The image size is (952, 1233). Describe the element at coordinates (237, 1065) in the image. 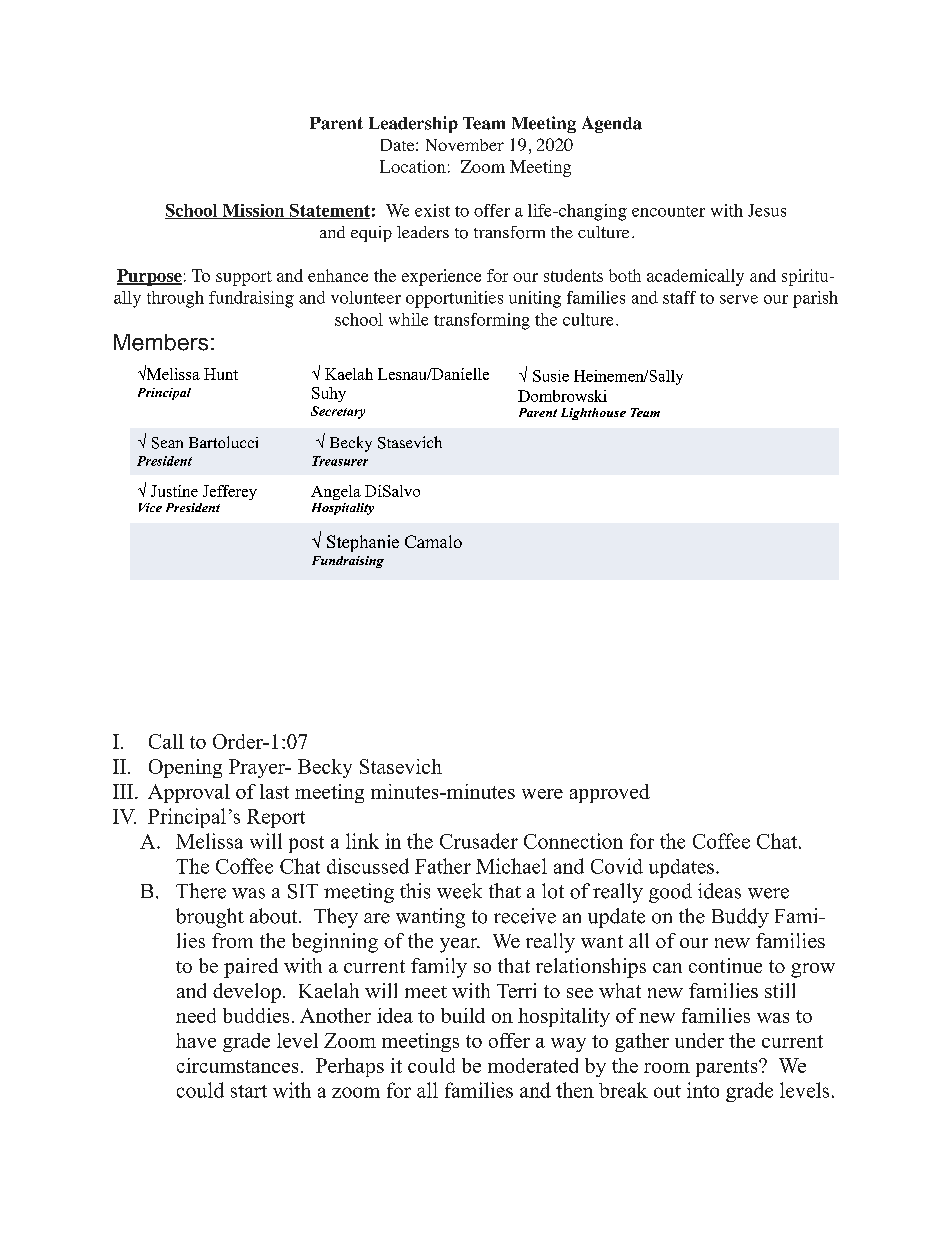

I see `circumstances` at that location.
